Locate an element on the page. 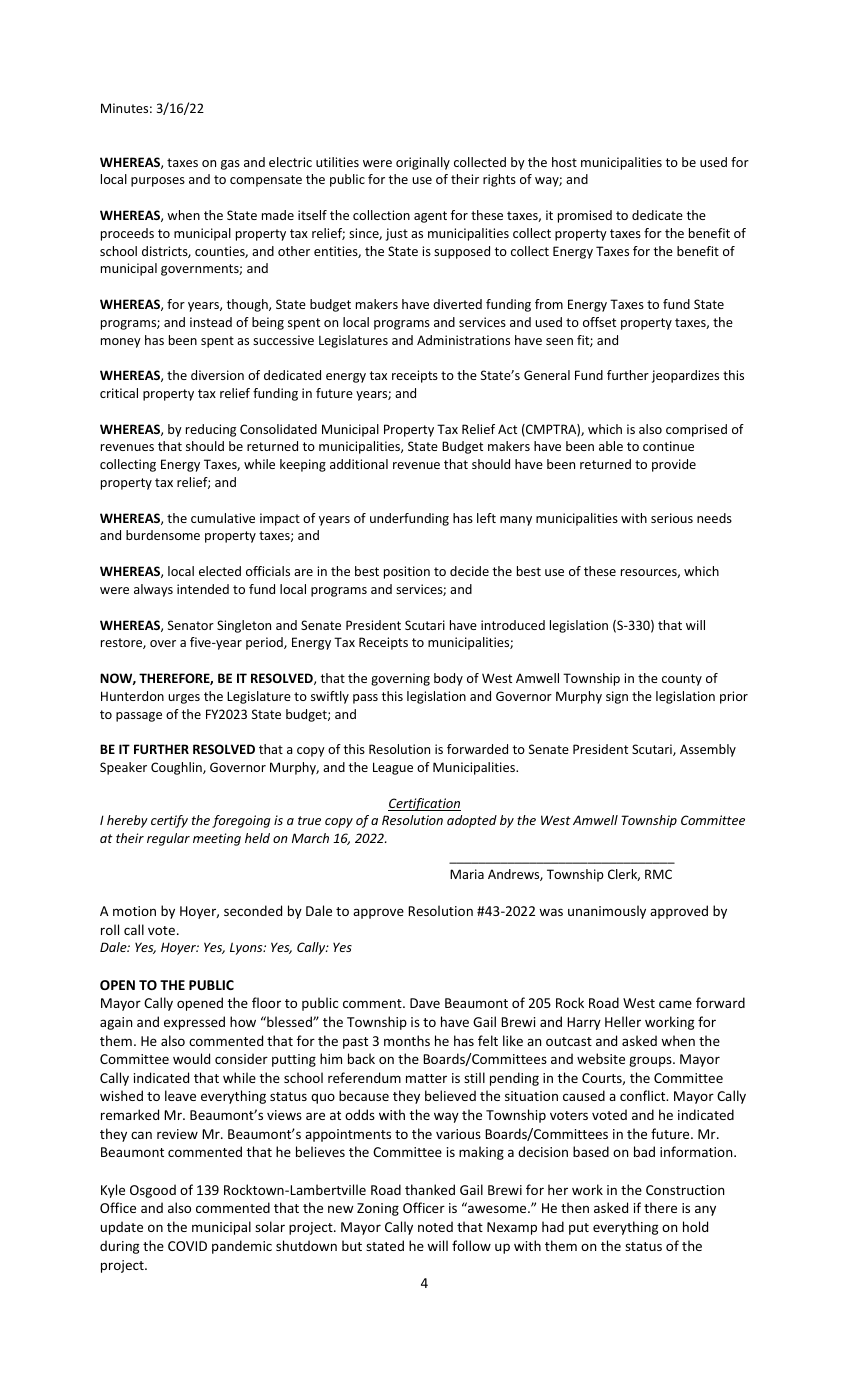 This page has height=1400, width=849. noted is located at coordinates (435, 1226).
